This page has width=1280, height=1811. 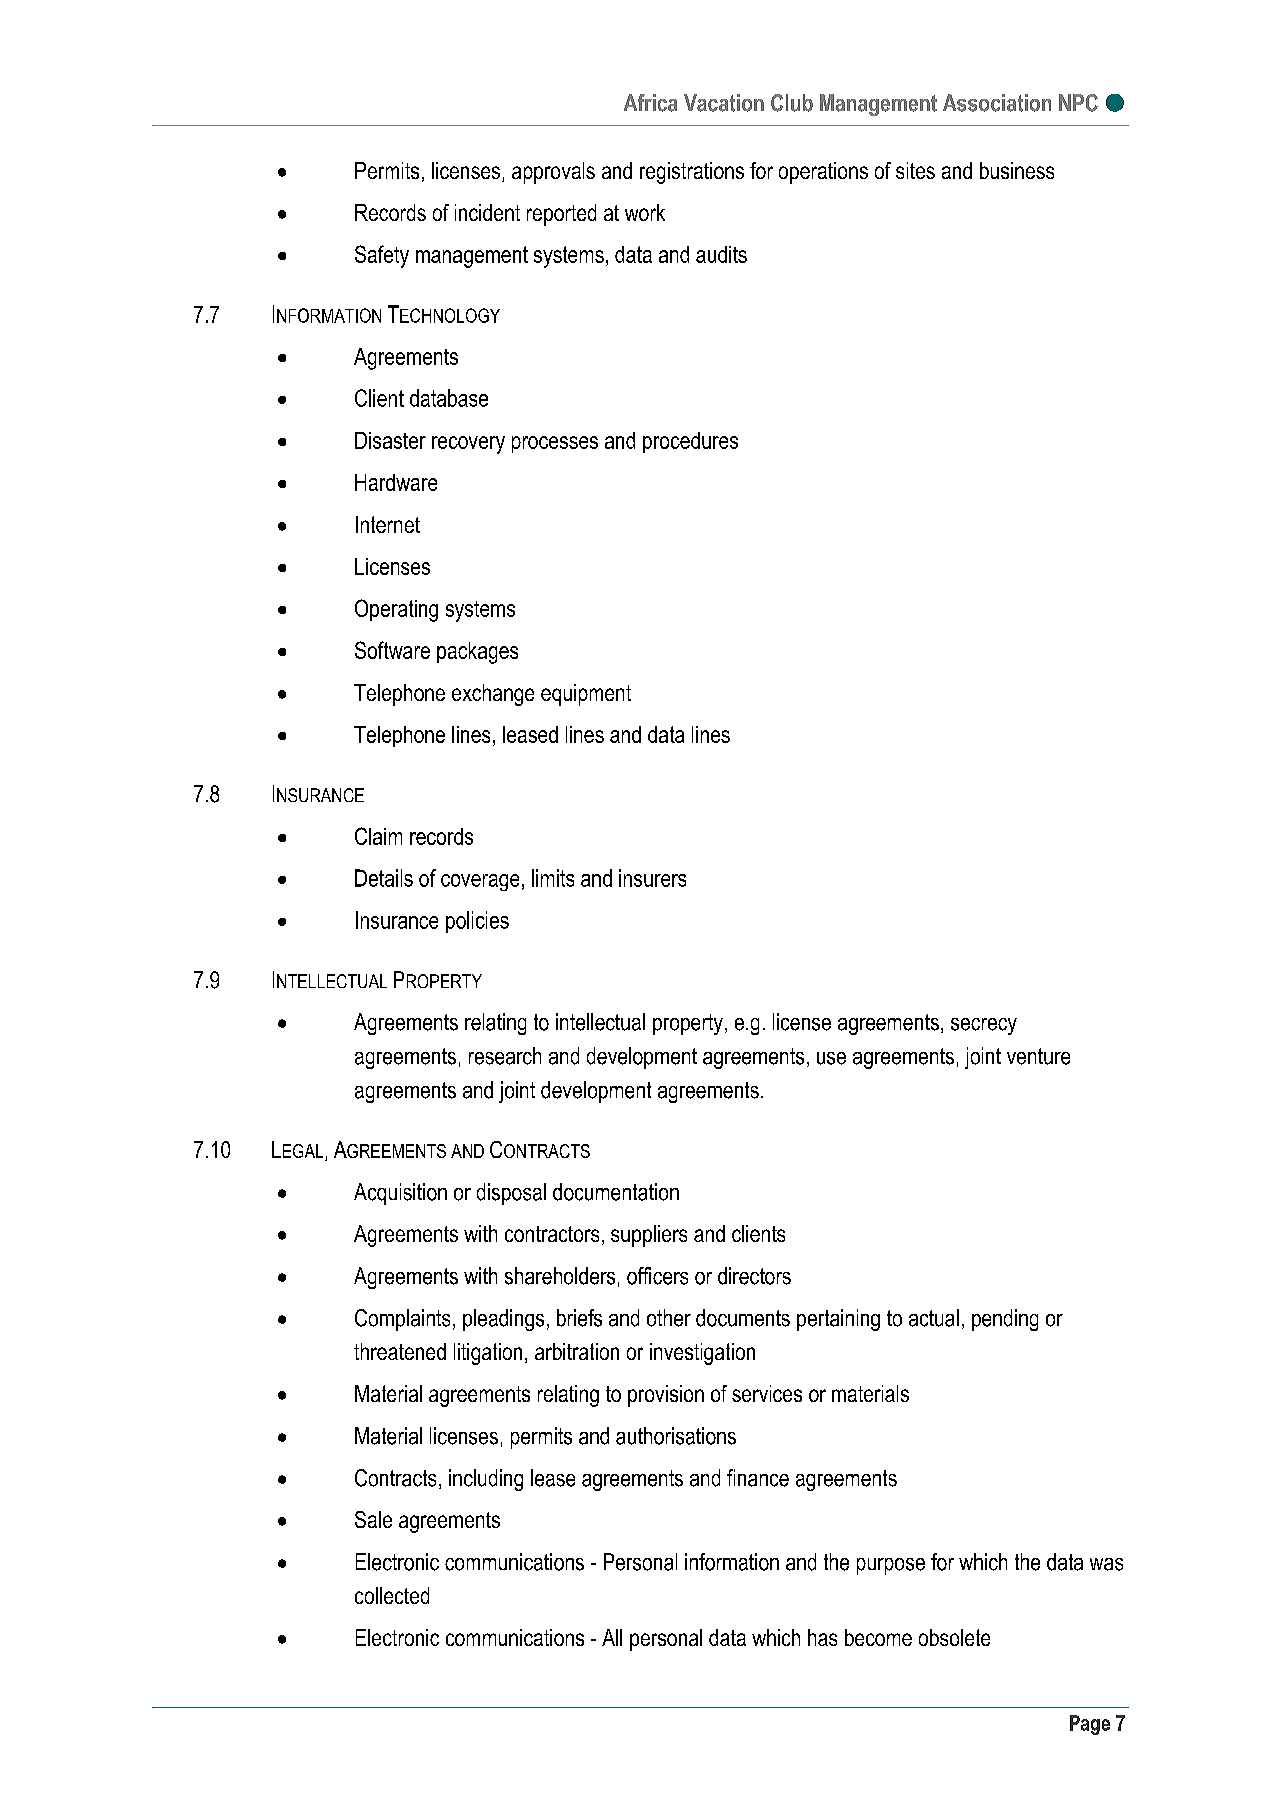 I want to click on Vacation, so click(x=724, y=103).
